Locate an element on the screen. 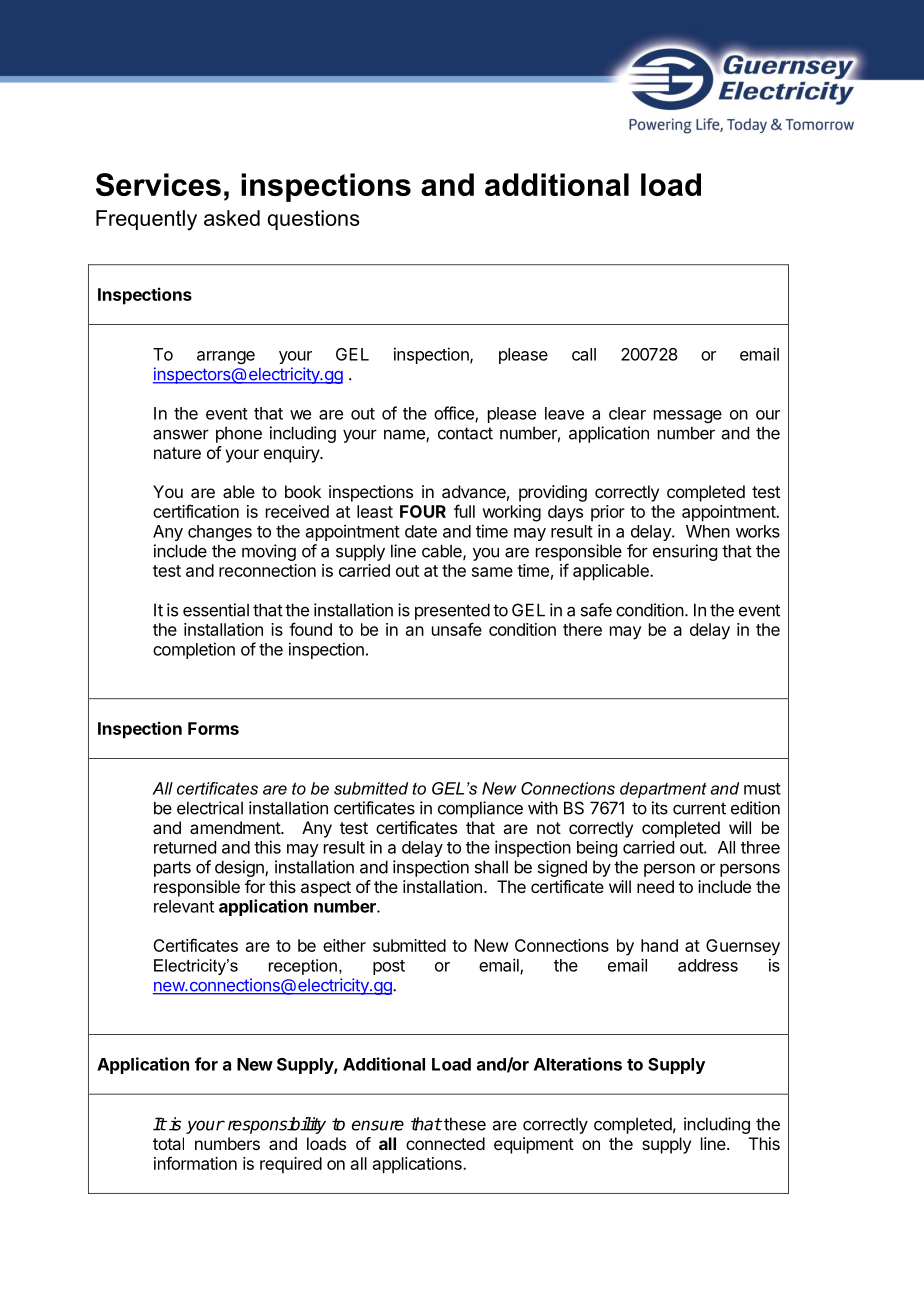 Image resolution: width=924 pixels, height=1308 pixels. Alterations is located at coordinates (578, 1064).
